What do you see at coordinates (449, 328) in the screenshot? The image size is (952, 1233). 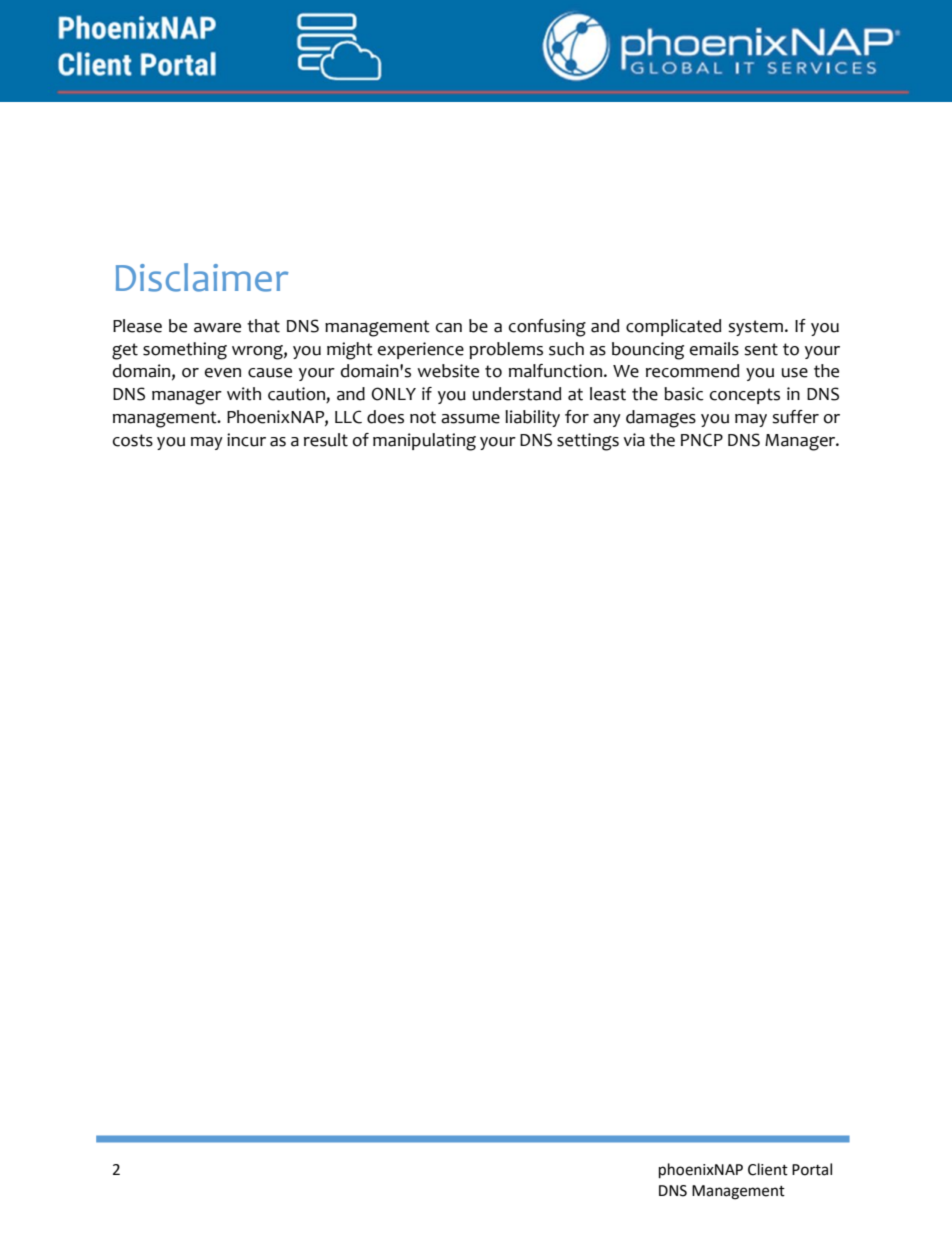 I see `can` at bounding box center [449, 328].
